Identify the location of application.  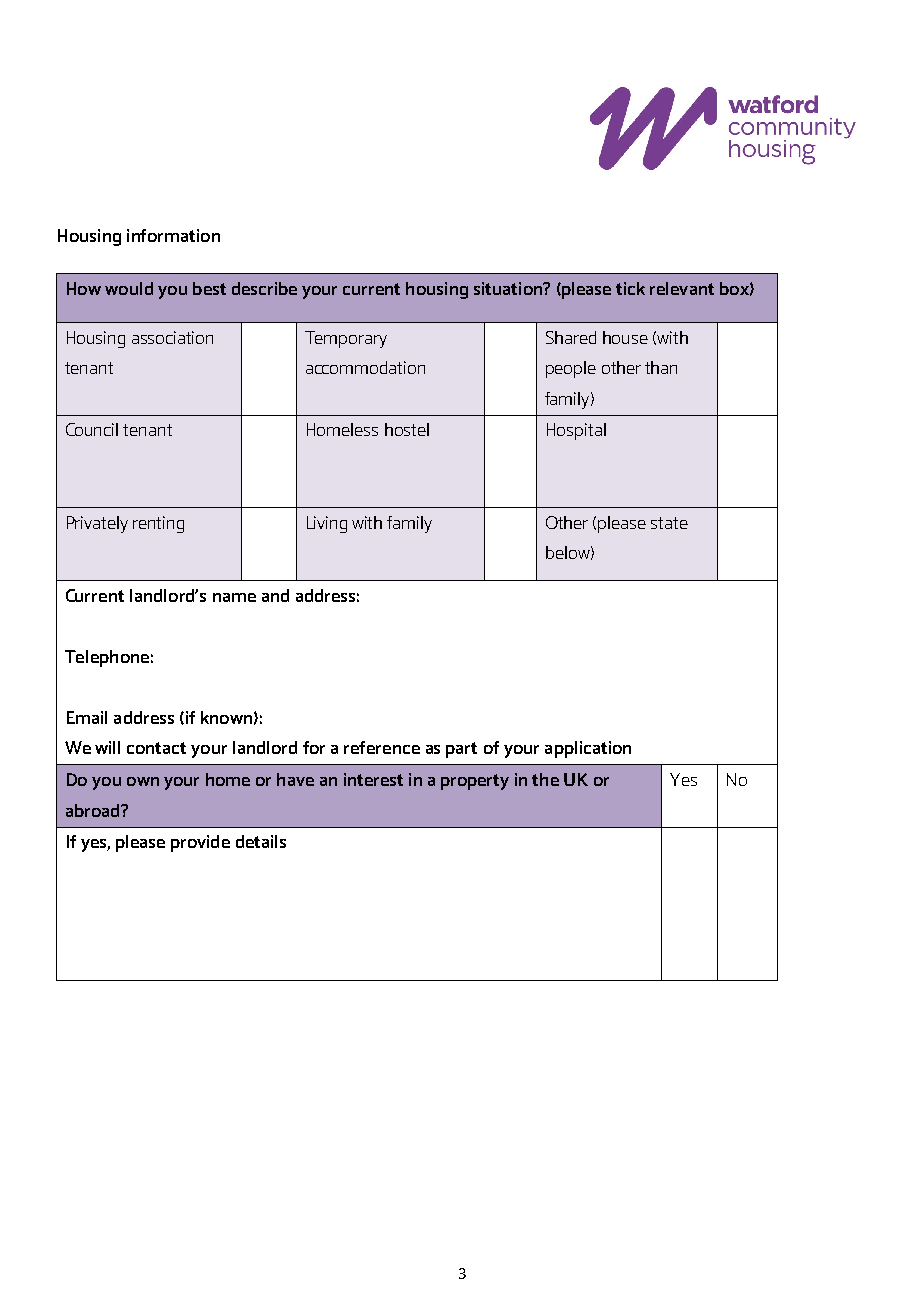
(588, 749).
